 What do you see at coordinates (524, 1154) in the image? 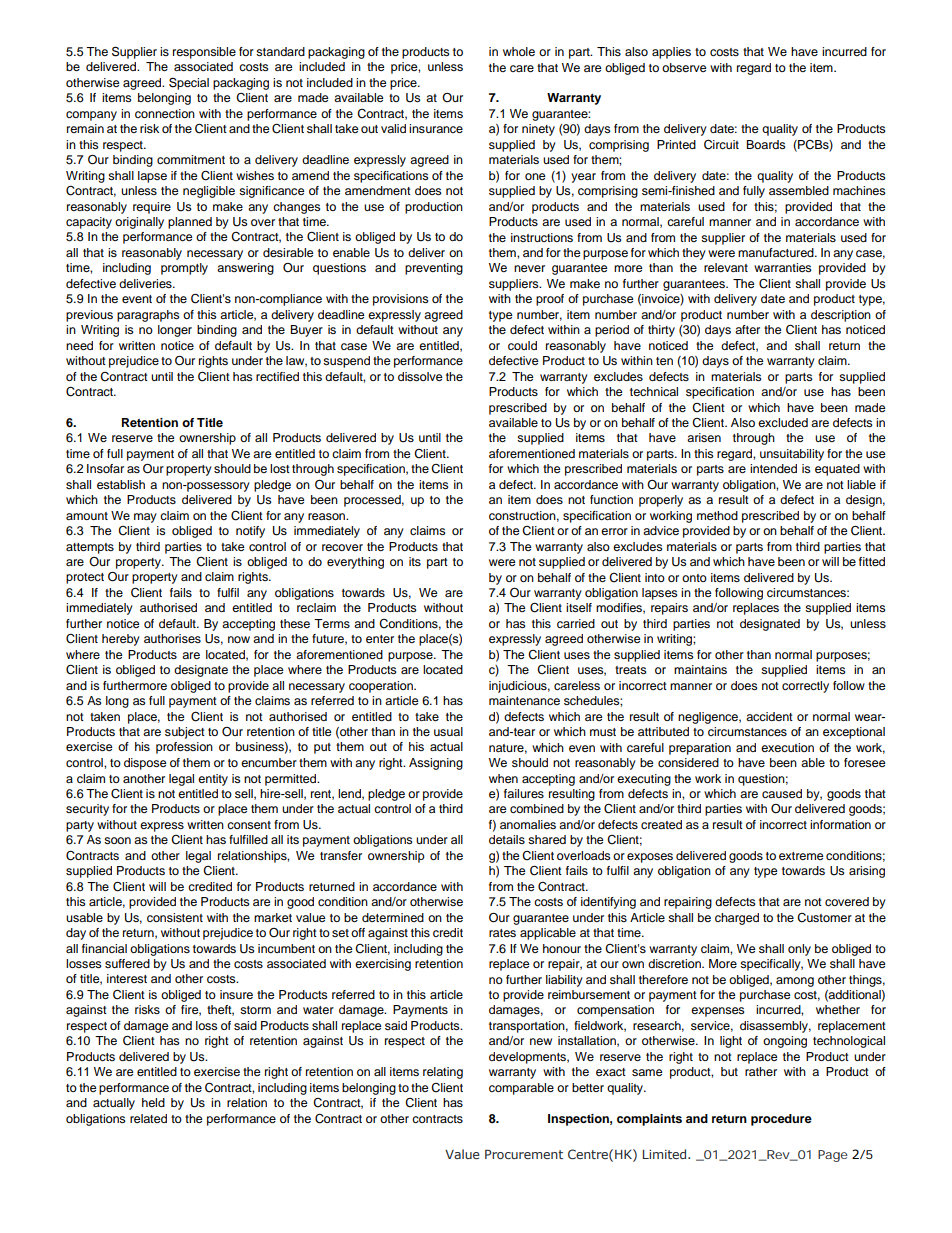
I see `Procurement` at bounding box center [524, 1154].
